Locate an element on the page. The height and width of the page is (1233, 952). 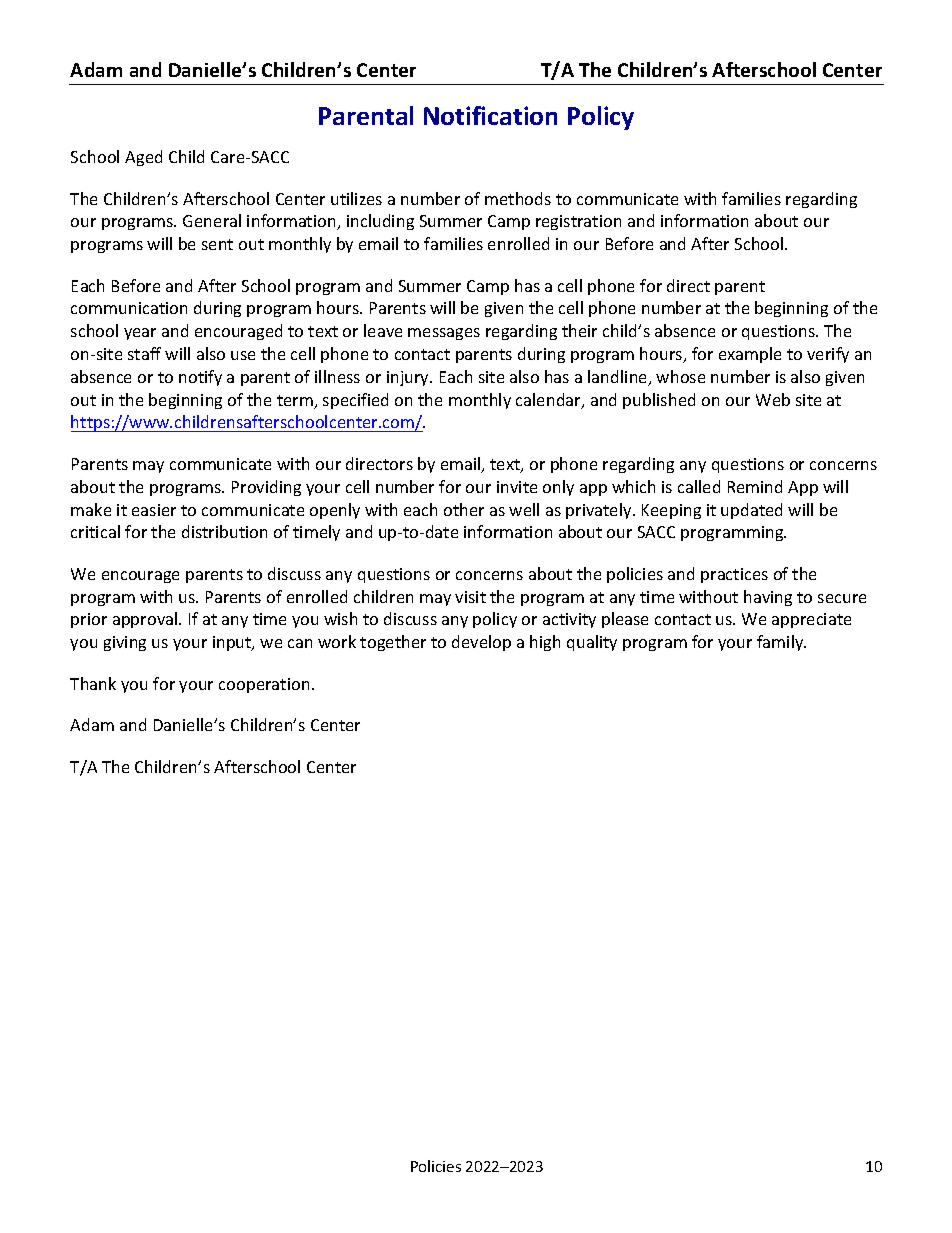
General is located at coordinates (212, 220).
